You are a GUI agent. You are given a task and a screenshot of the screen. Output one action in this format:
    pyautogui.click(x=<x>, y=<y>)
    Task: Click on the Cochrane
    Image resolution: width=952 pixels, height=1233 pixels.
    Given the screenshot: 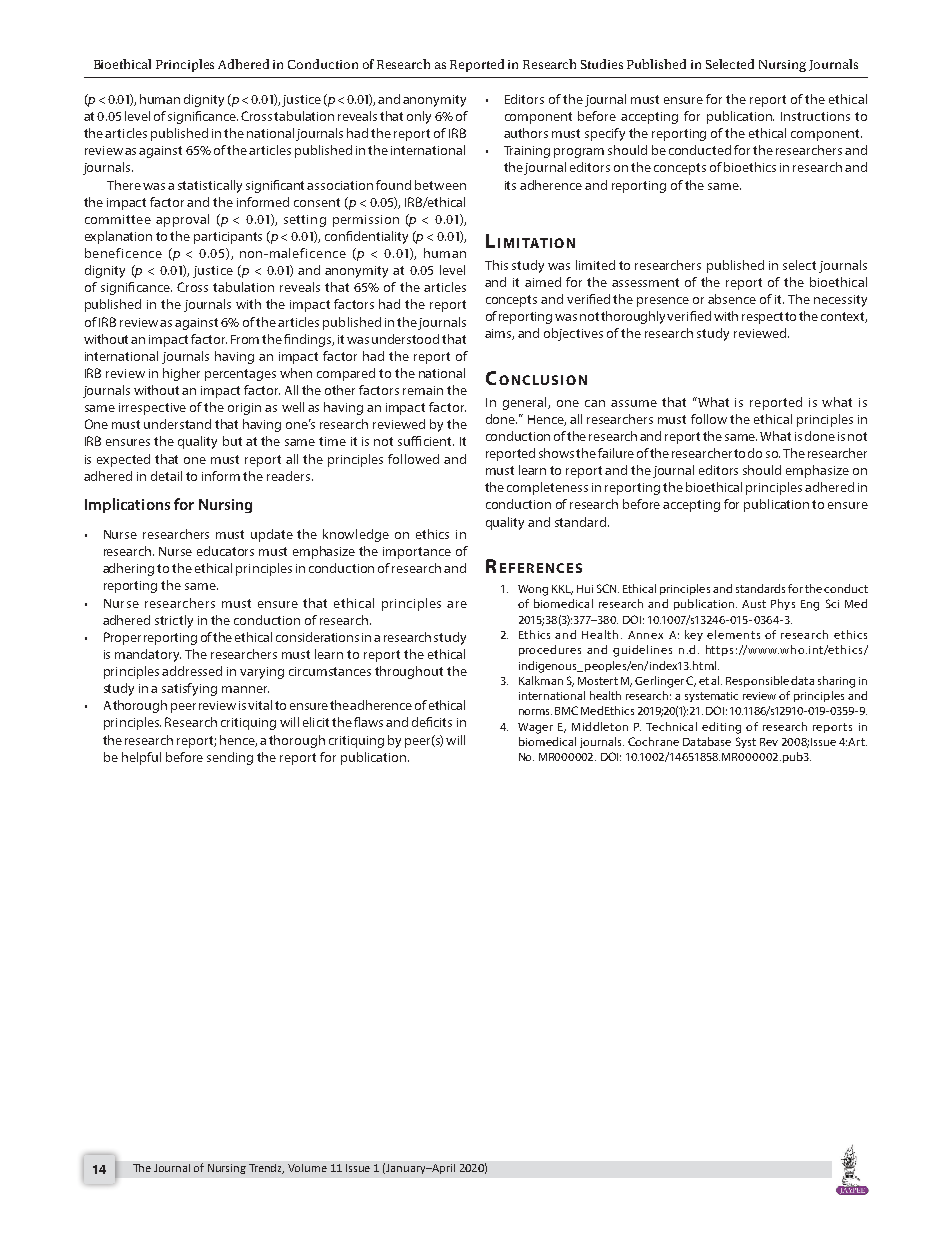 What is the action you would take?
    pyautogui.click(x=653, y=741)
